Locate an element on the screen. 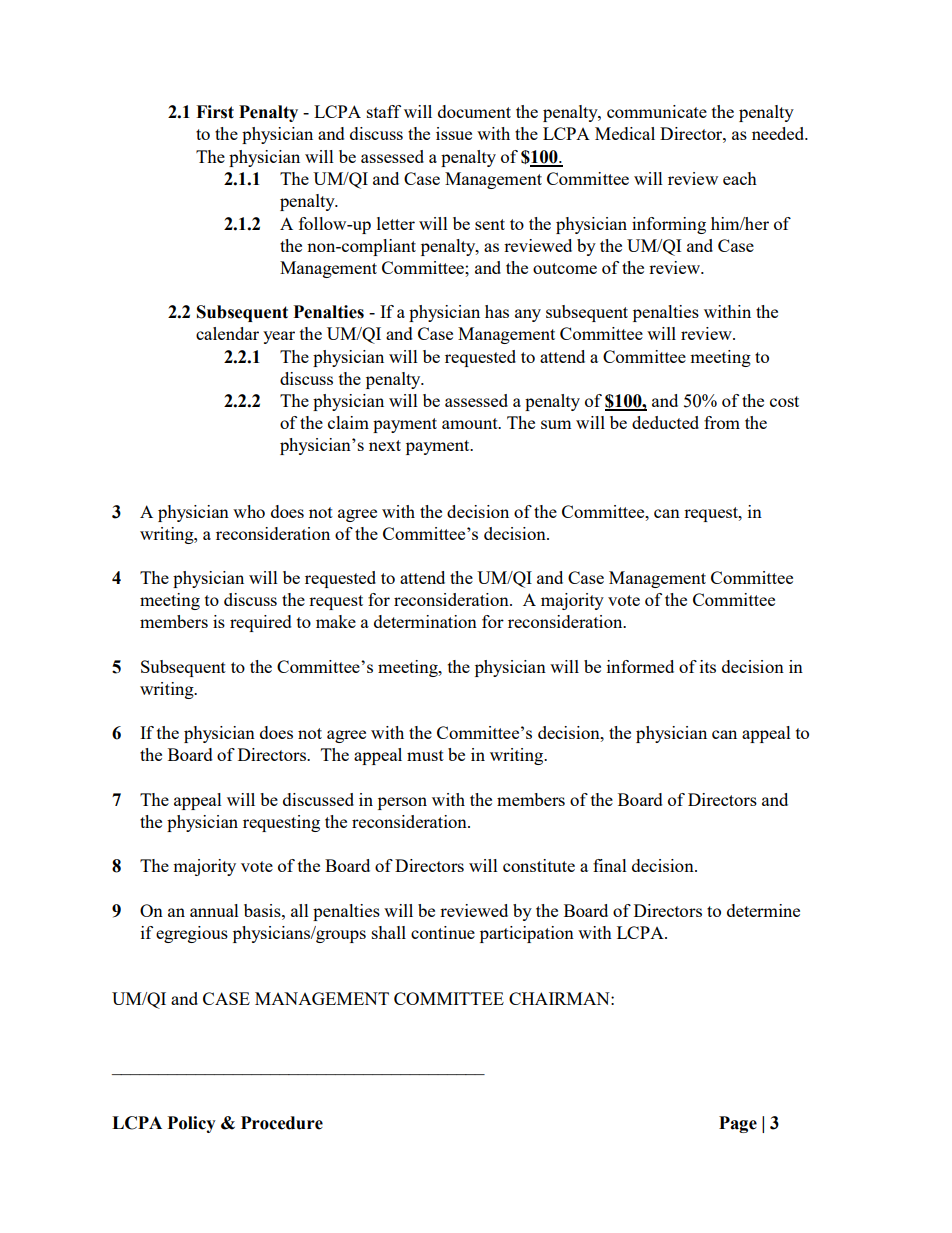  First is located at coordinates (215, 112).
